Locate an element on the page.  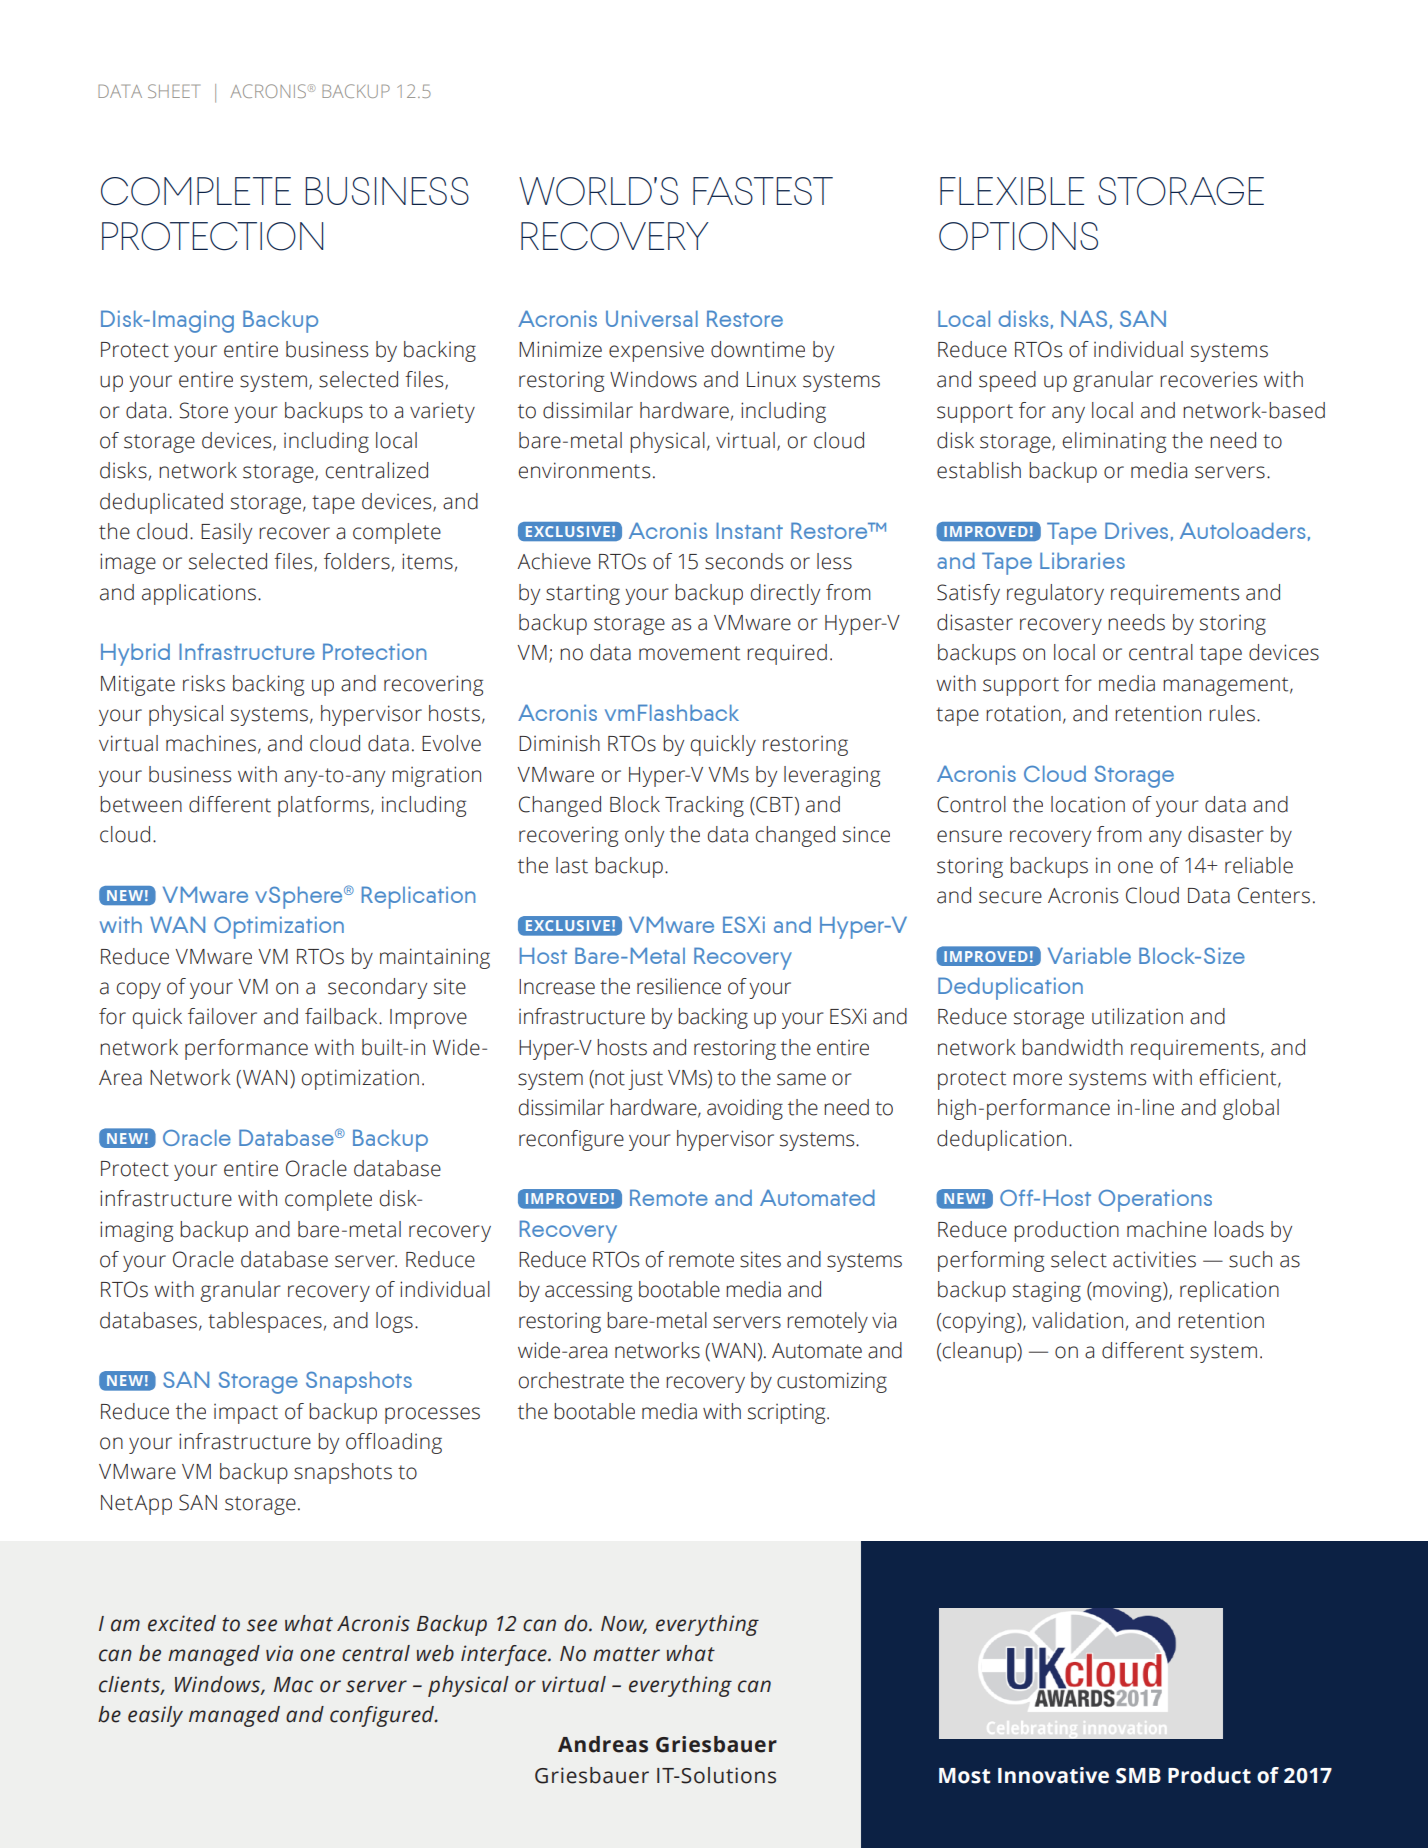
Drives is located at coordinates (1136, 530).
